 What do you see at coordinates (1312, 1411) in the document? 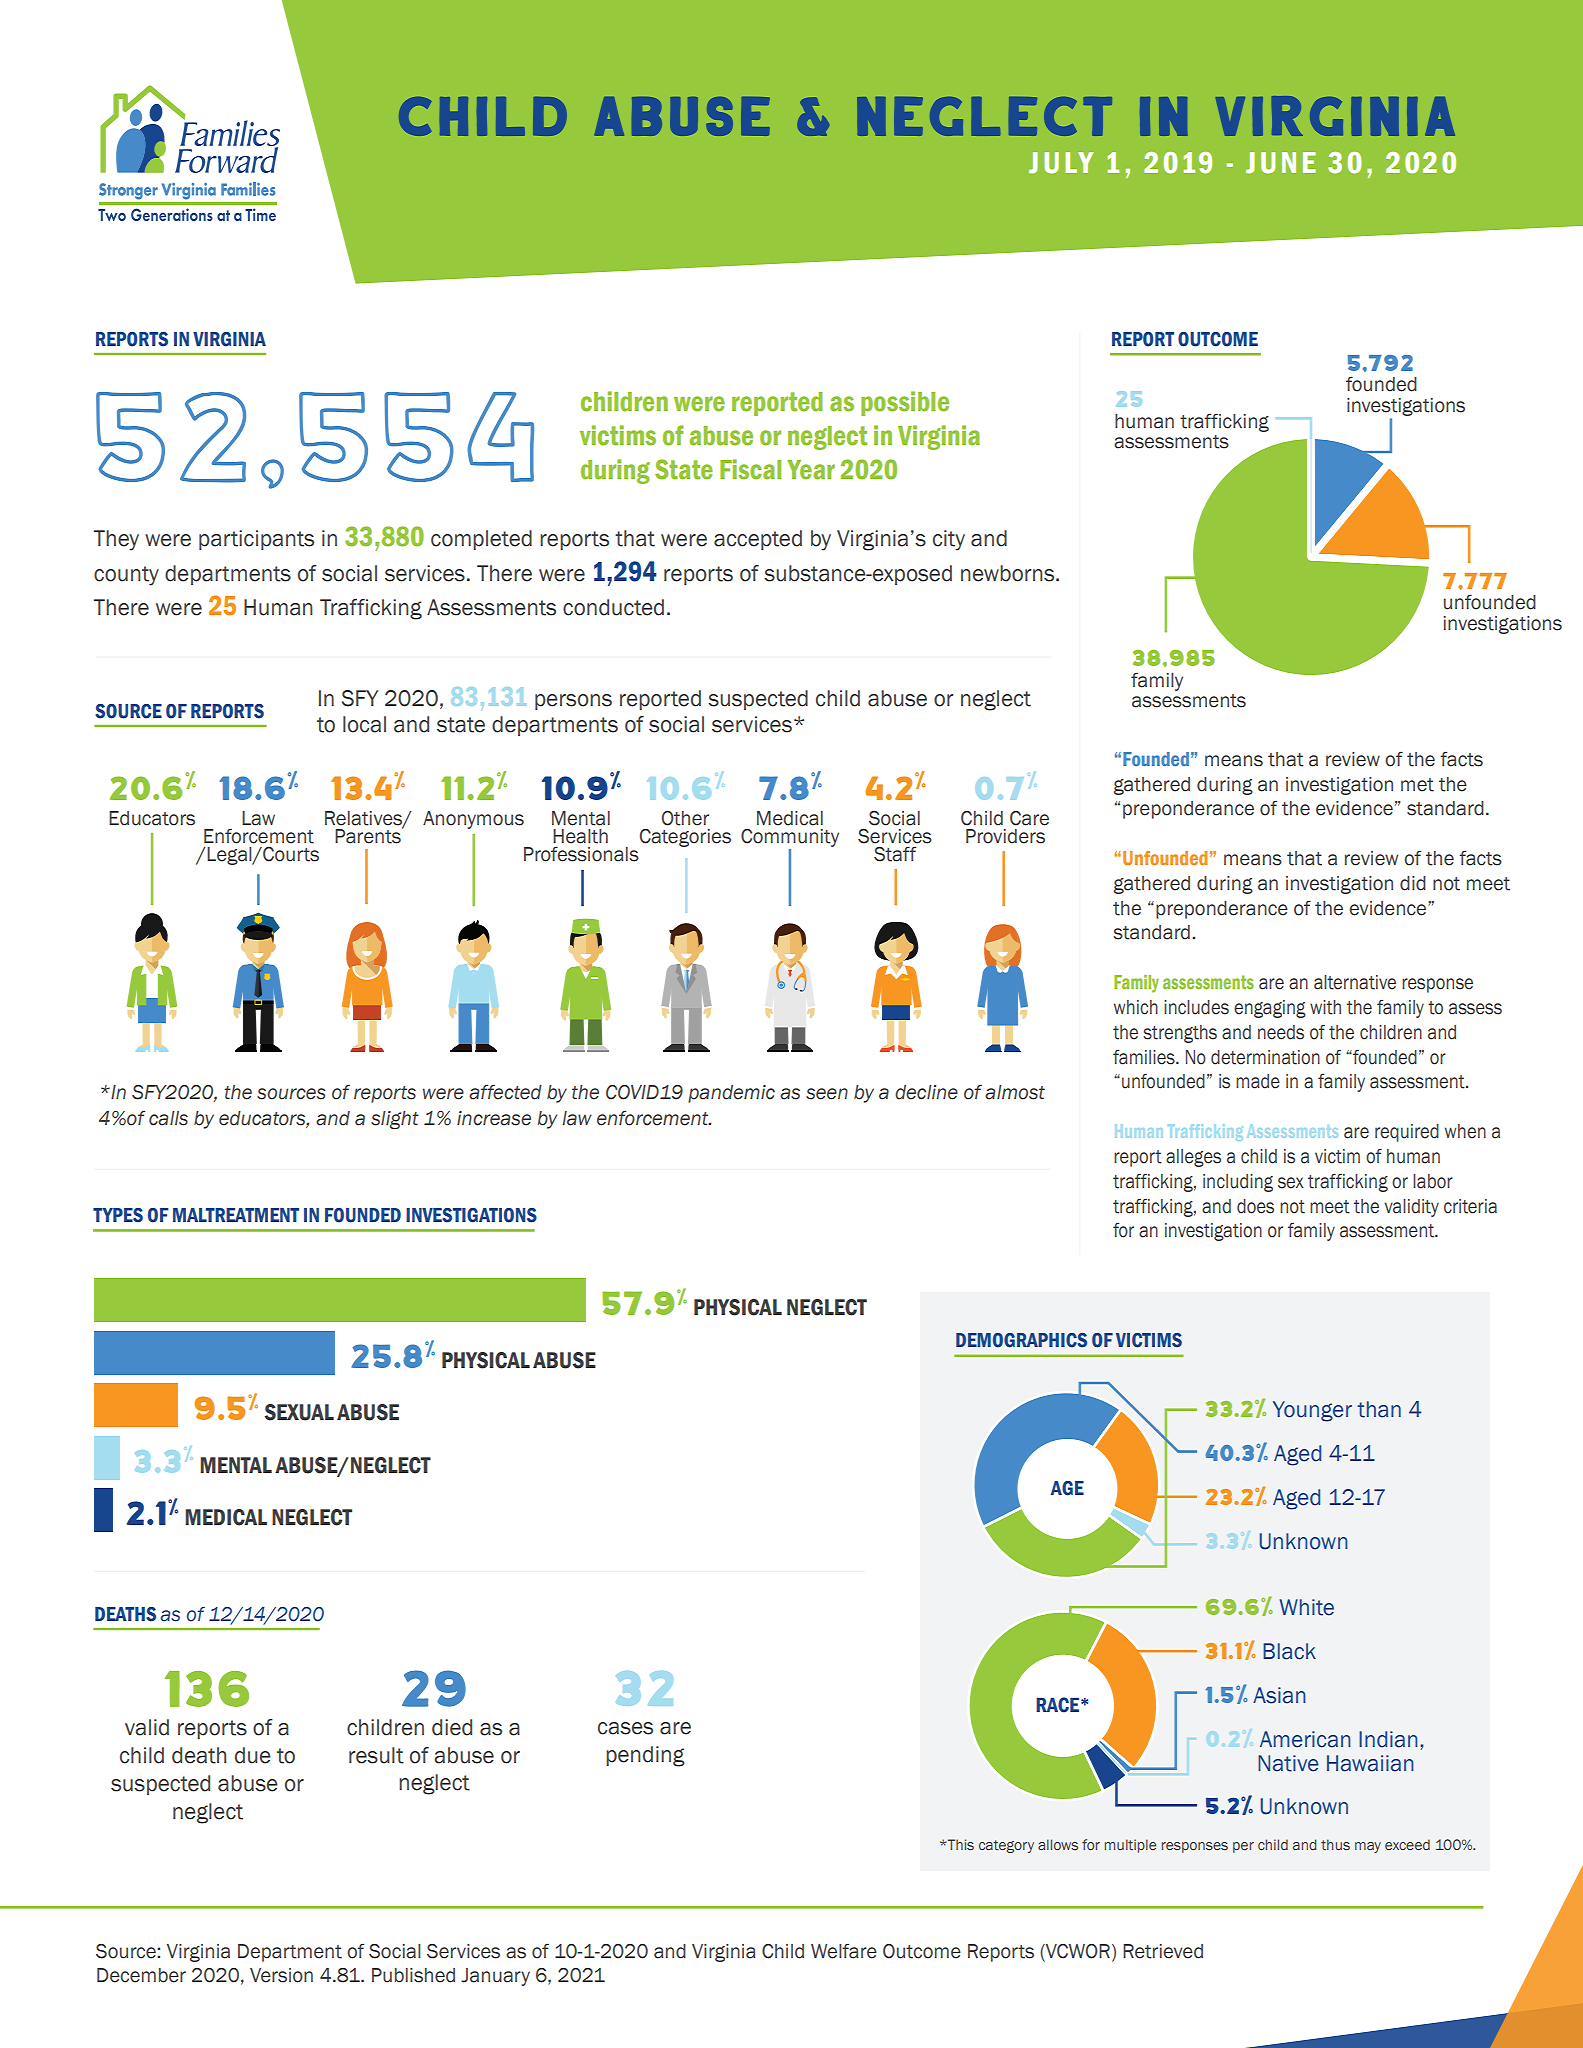
I see `Younger` at bounding box center [1312, 1411].
